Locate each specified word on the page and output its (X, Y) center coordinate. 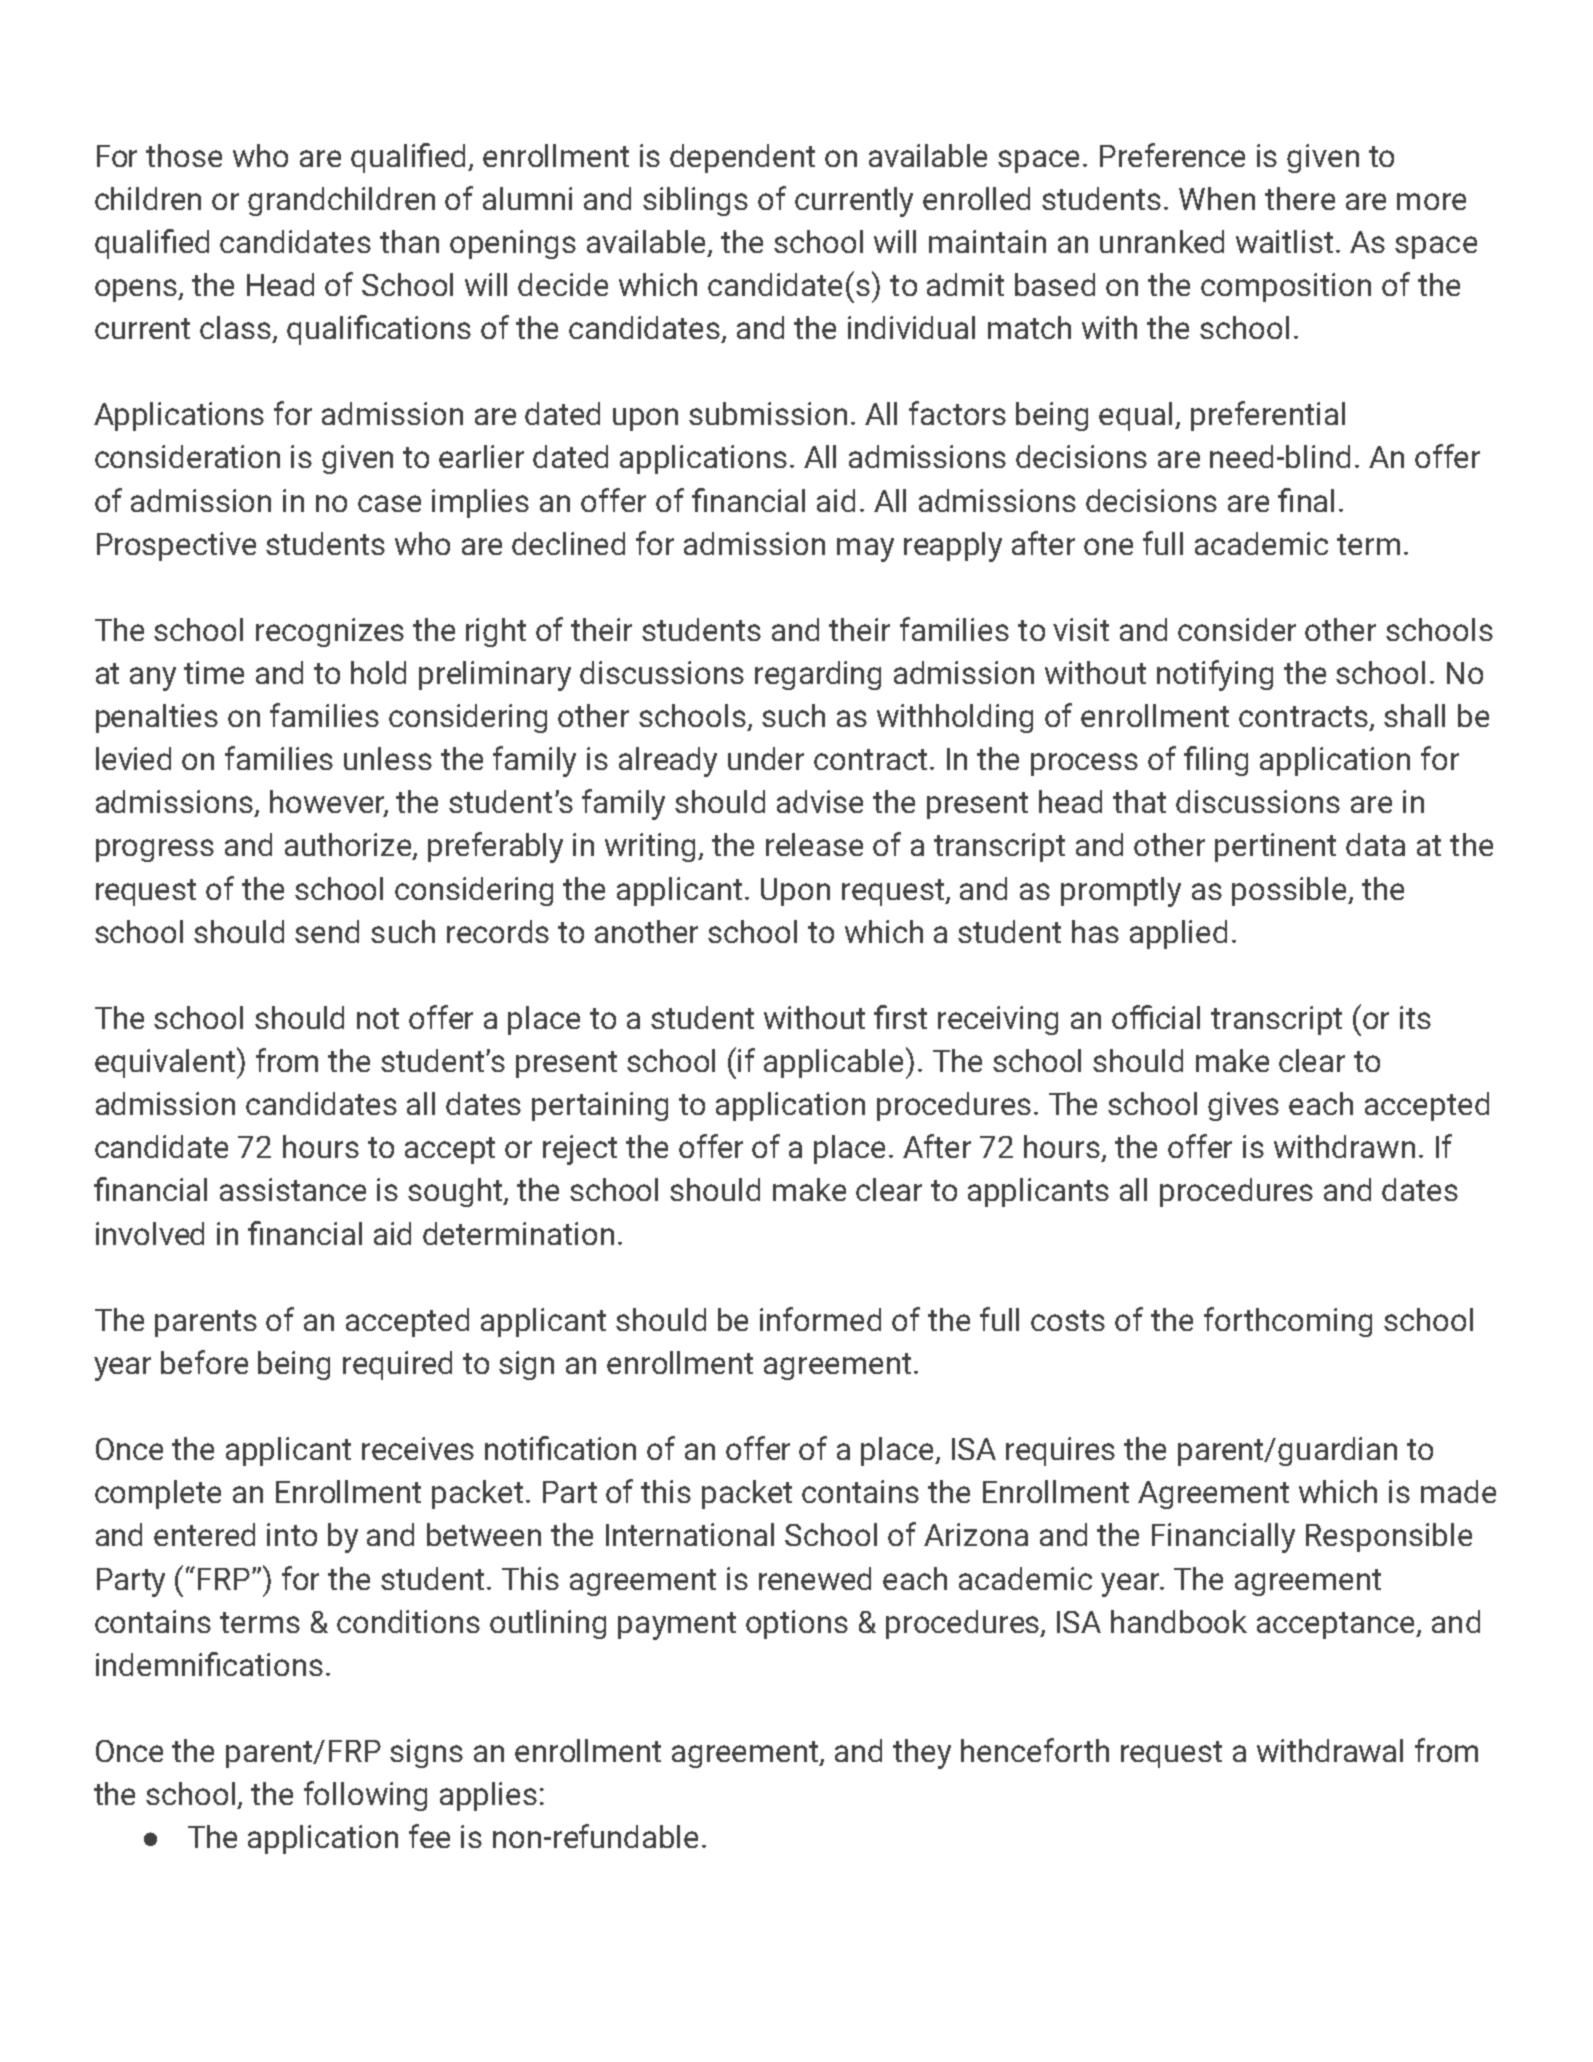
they (922, 1754)
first (900, 1017)
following (365, 1796)
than (409, 241)
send (327, 931)
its (1415, 1017)
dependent (742, 158)
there (1300, 198)
